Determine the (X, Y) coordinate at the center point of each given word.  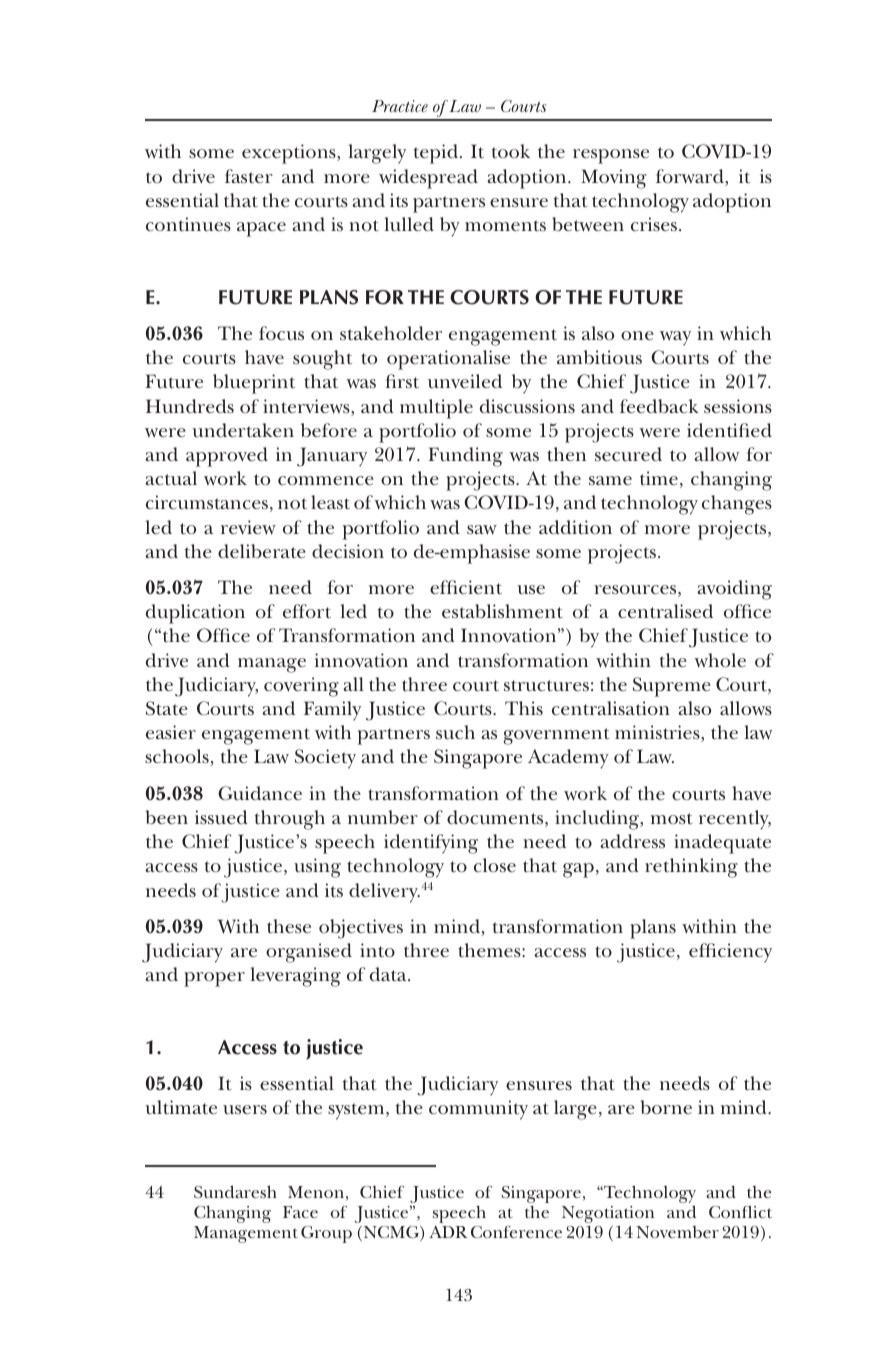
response (611, 156)
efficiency (730, 953)
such (455, 732)
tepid (437, 154)
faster (249, 176)
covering (301, 687)
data (389, 974)
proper (214, 979)
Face (300, 1212)
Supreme (672, 687)
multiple (436, 409)
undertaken (243, 430)
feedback (659, 406)
